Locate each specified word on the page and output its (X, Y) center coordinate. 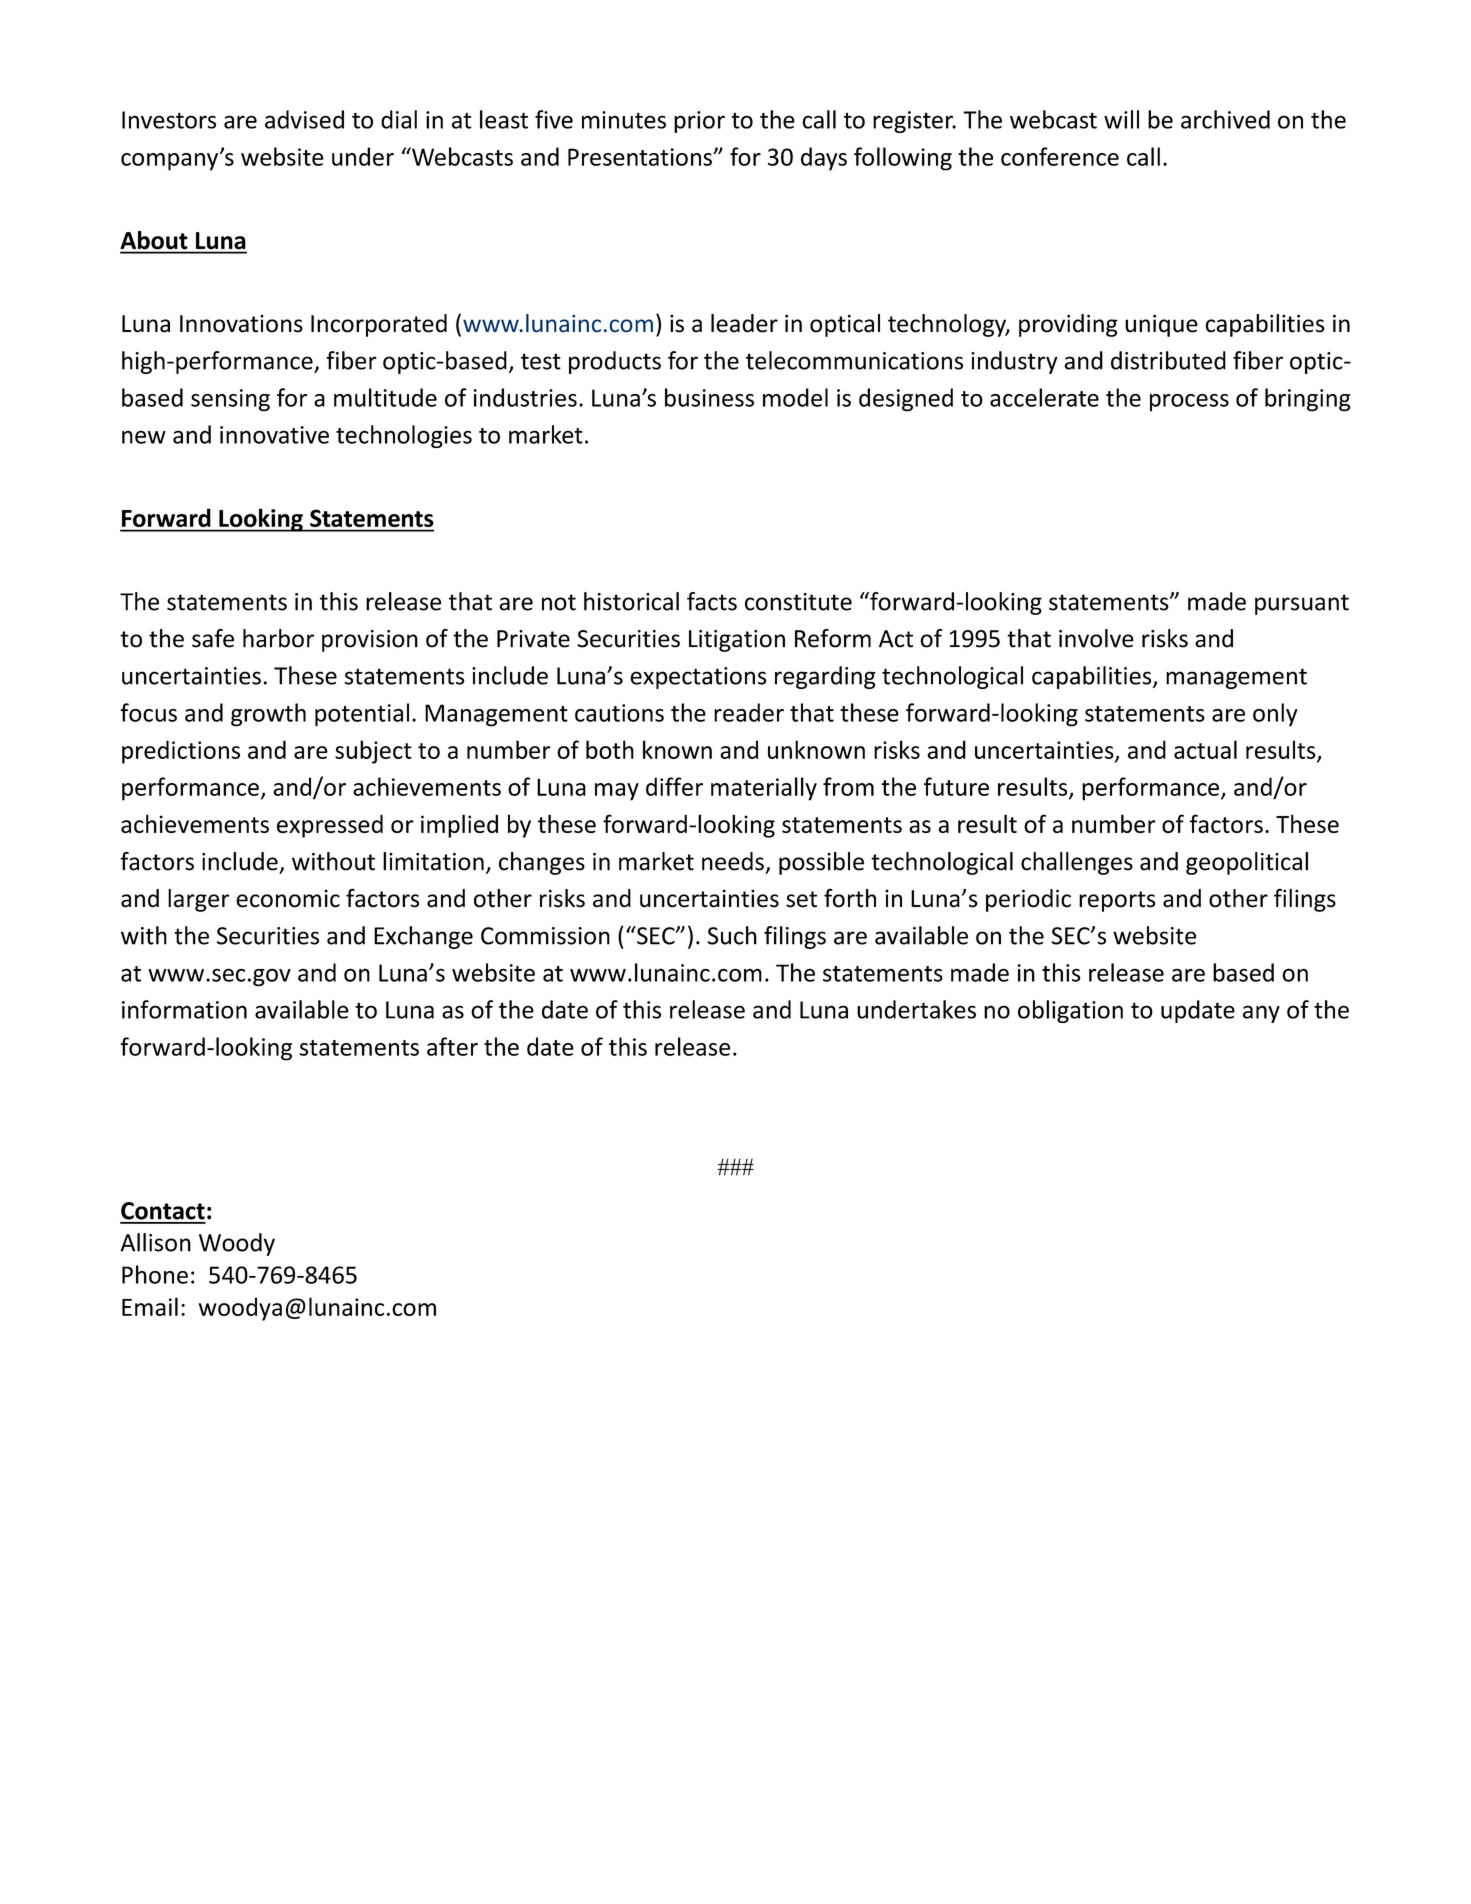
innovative (274, 435)
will (1121, 119)
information (184, 1009)
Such (732, 935)
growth (268, 715)
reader (749, 712)
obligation (1070, 1011)
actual (1205, 749)
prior (699, 122)
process (1189, 403)
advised (304, 119)
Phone (155, 1274)
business (709, 397)
